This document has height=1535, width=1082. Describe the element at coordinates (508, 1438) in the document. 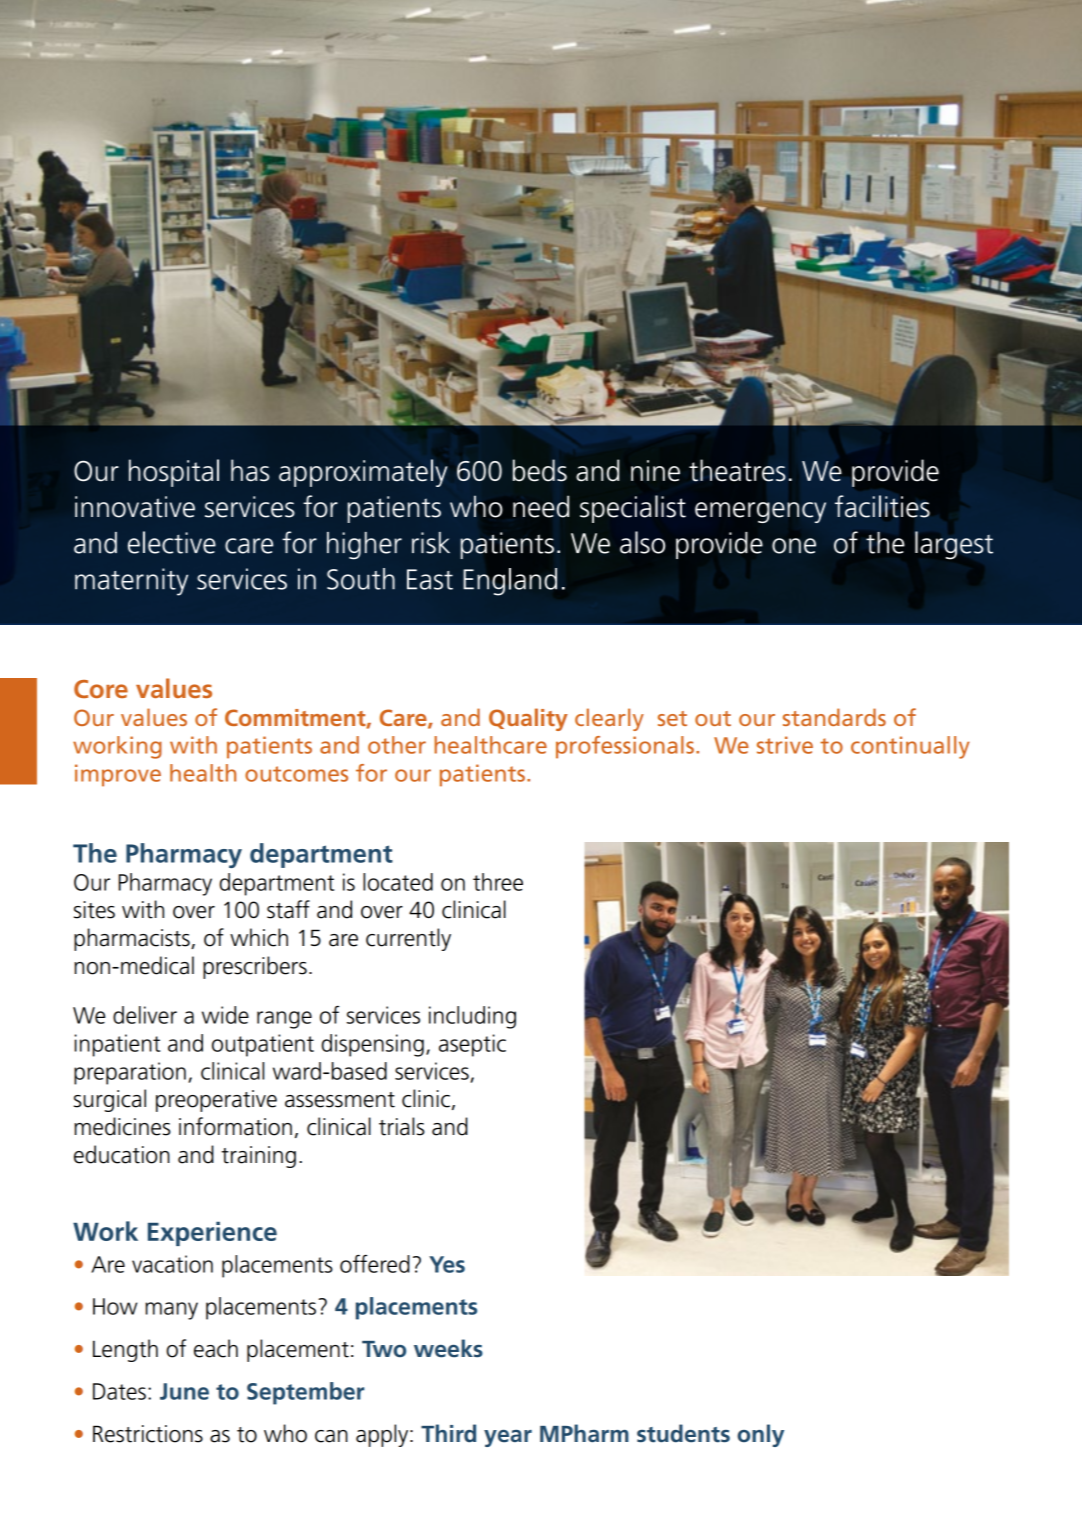

I see `year` at that location.
